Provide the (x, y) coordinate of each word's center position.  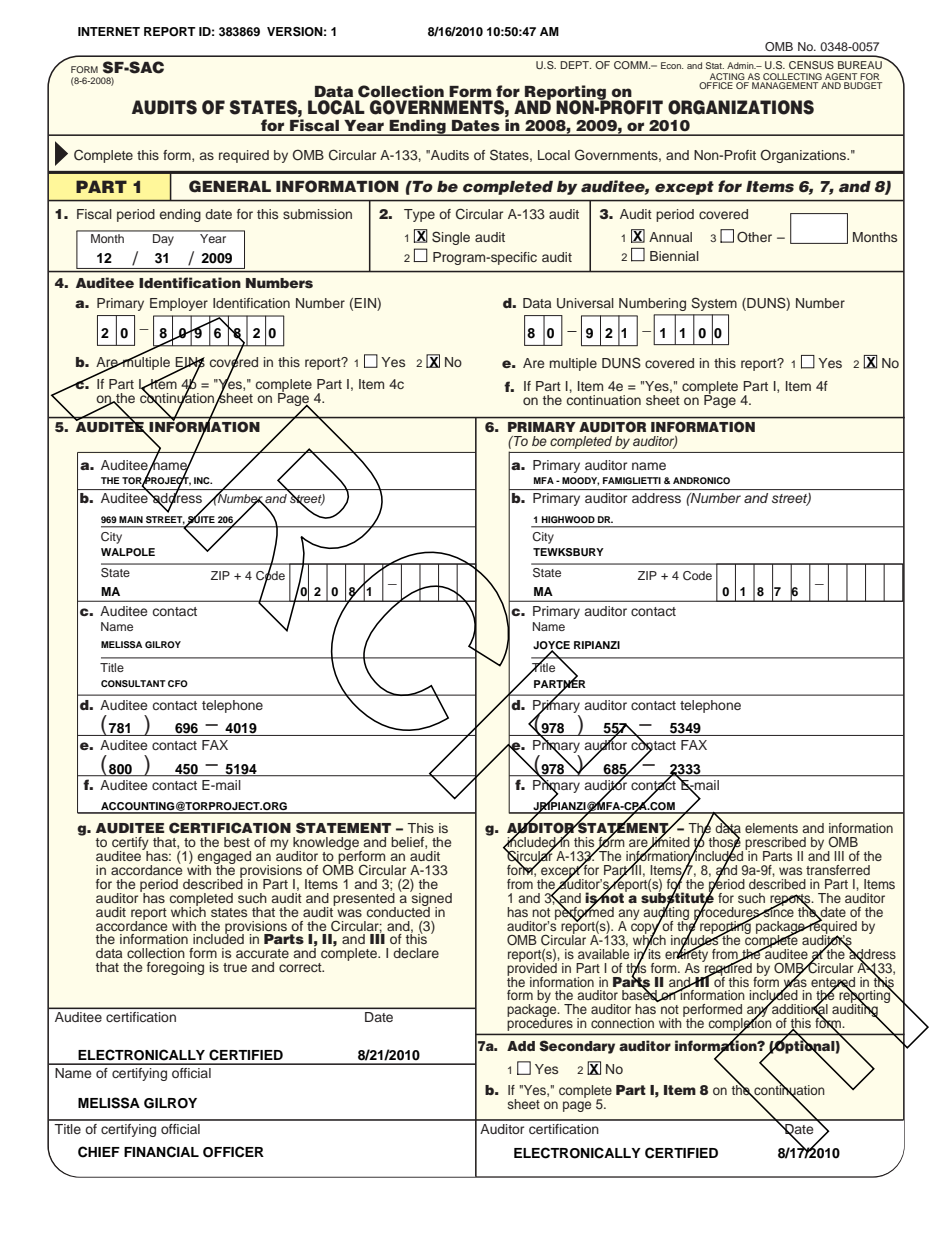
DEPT (575, 65)
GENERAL (230, 186)
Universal (585, 303)
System (714, 304)
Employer (179, 304)
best (237, 842)
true (235, 967)
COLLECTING (792, 78)
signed (431, 899)
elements (771, 828)
